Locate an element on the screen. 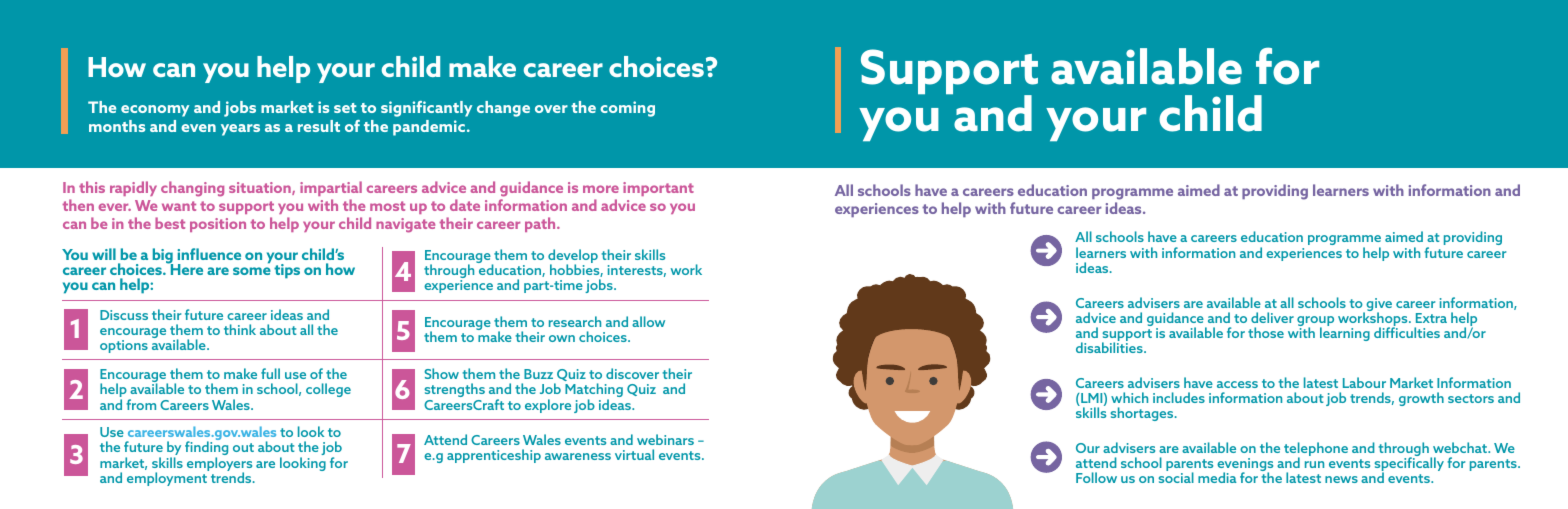 The image size is (1568, 509). run is located at coordinates (1314, 464).
